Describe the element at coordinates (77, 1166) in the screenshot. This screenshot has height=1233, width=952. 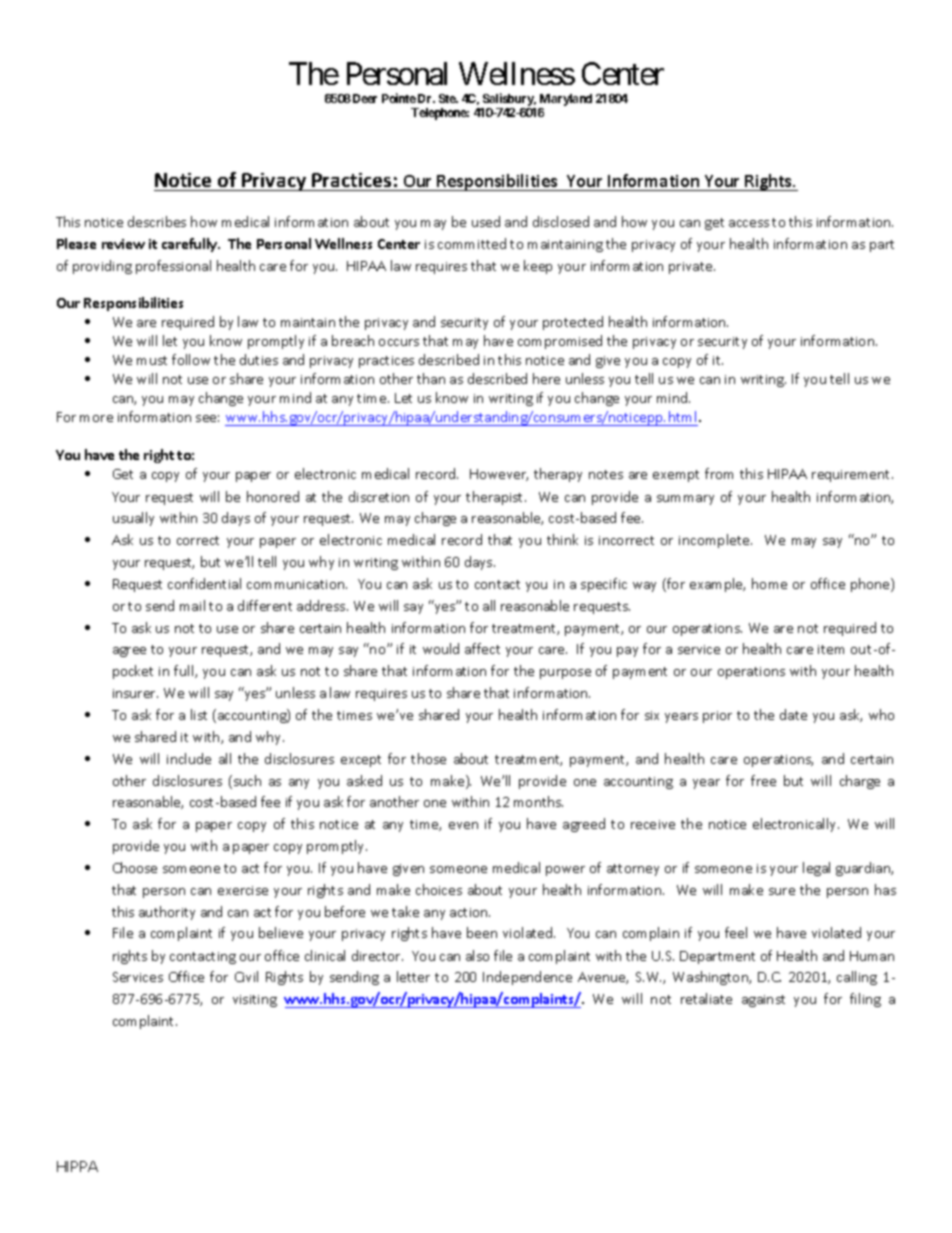
I see `HIPPA` at that location.
